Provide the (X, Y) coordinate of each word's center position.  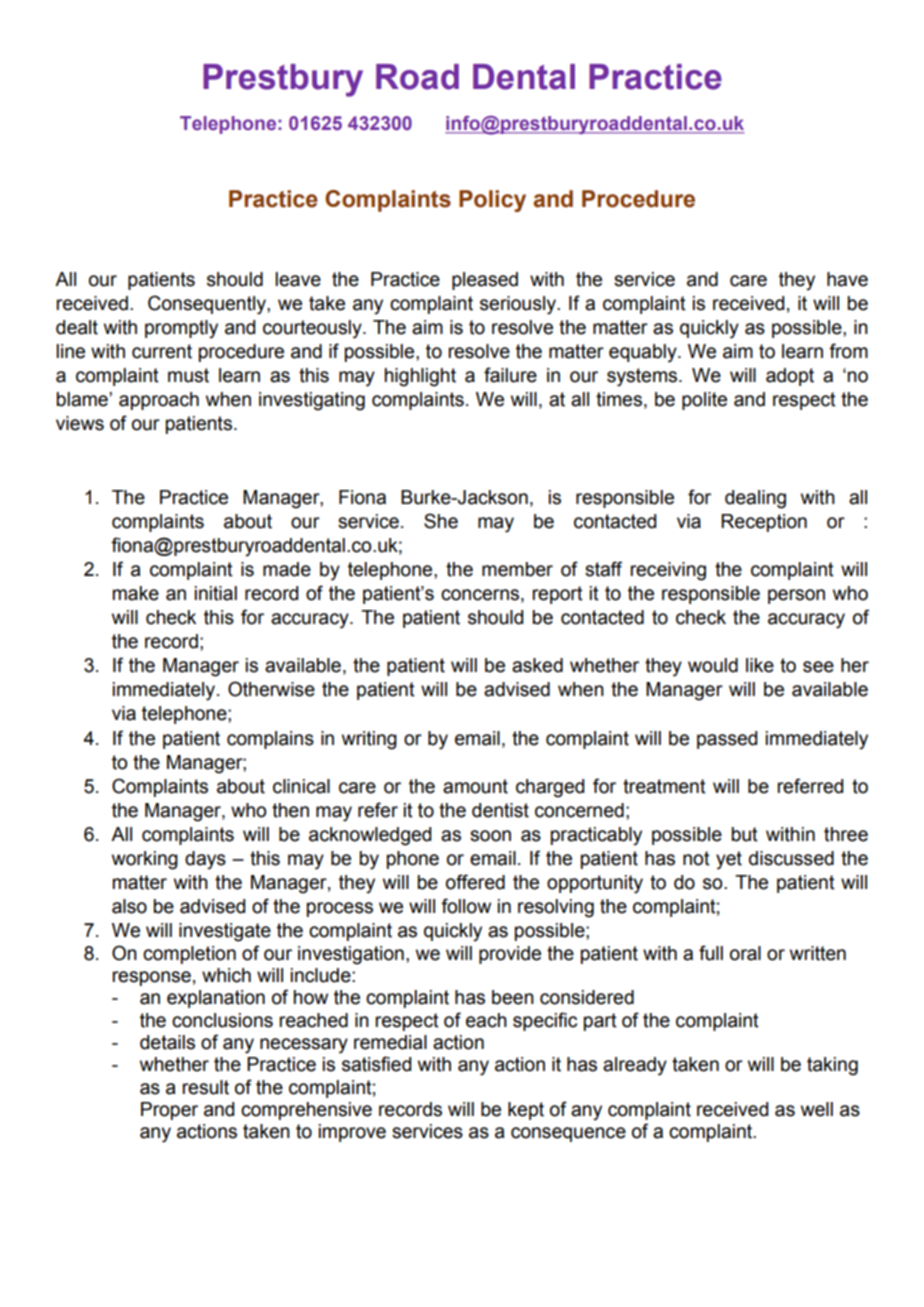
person (796, 596)
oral (745, 953)
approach (159, 401)
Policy (492, 201)
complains (270, 740)
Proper (169, 1111)
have (847, 279)
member (517, 569)
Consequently (208, 305)
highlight (420, 377)
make (136, 593)
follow (466, 906)
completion (189, 955)
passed (727, 740)
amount (475, 786)
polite (704, 401)
